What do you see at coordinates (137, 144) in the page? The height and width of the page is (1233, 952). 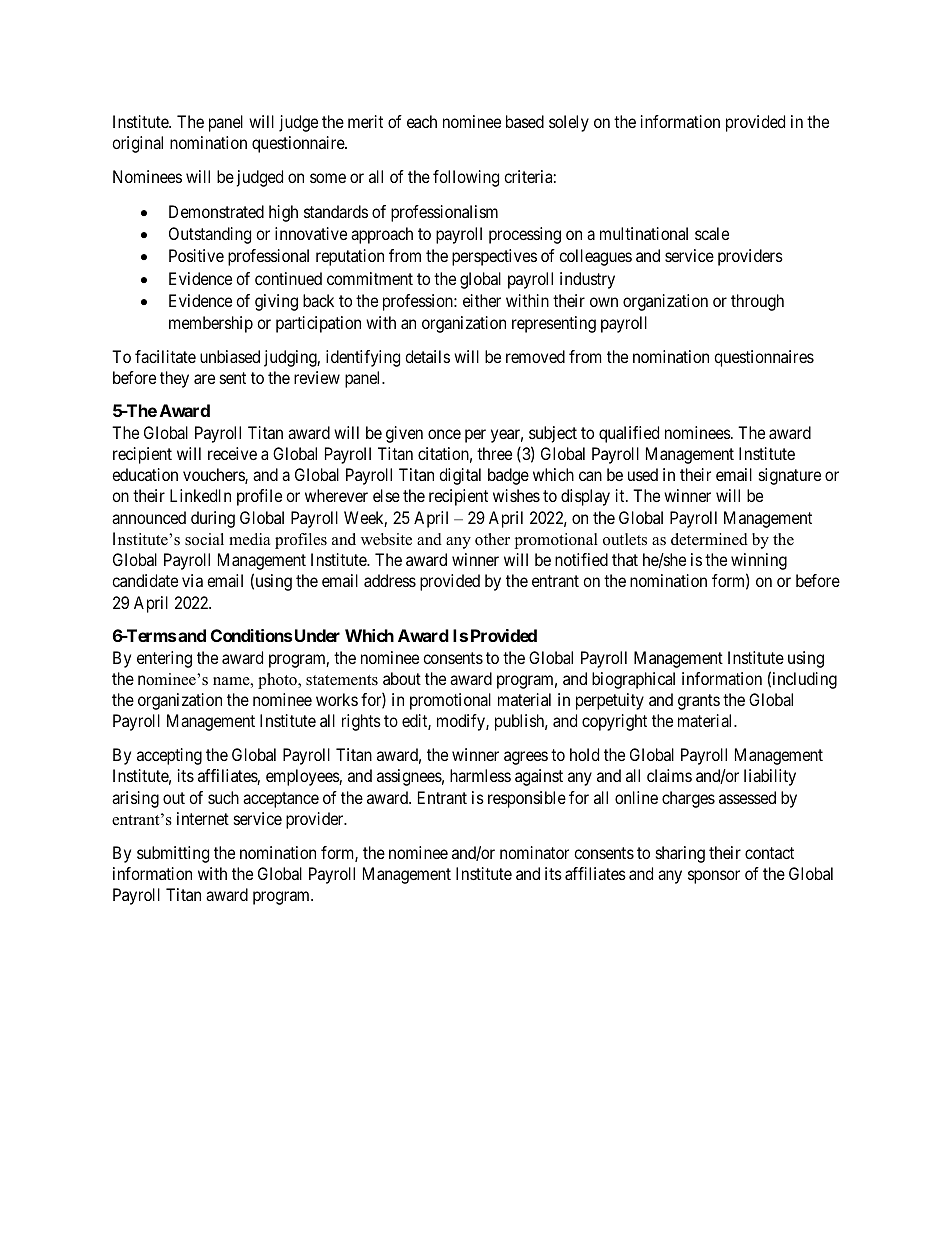 I see `original` at bounding box center [137, 144].
